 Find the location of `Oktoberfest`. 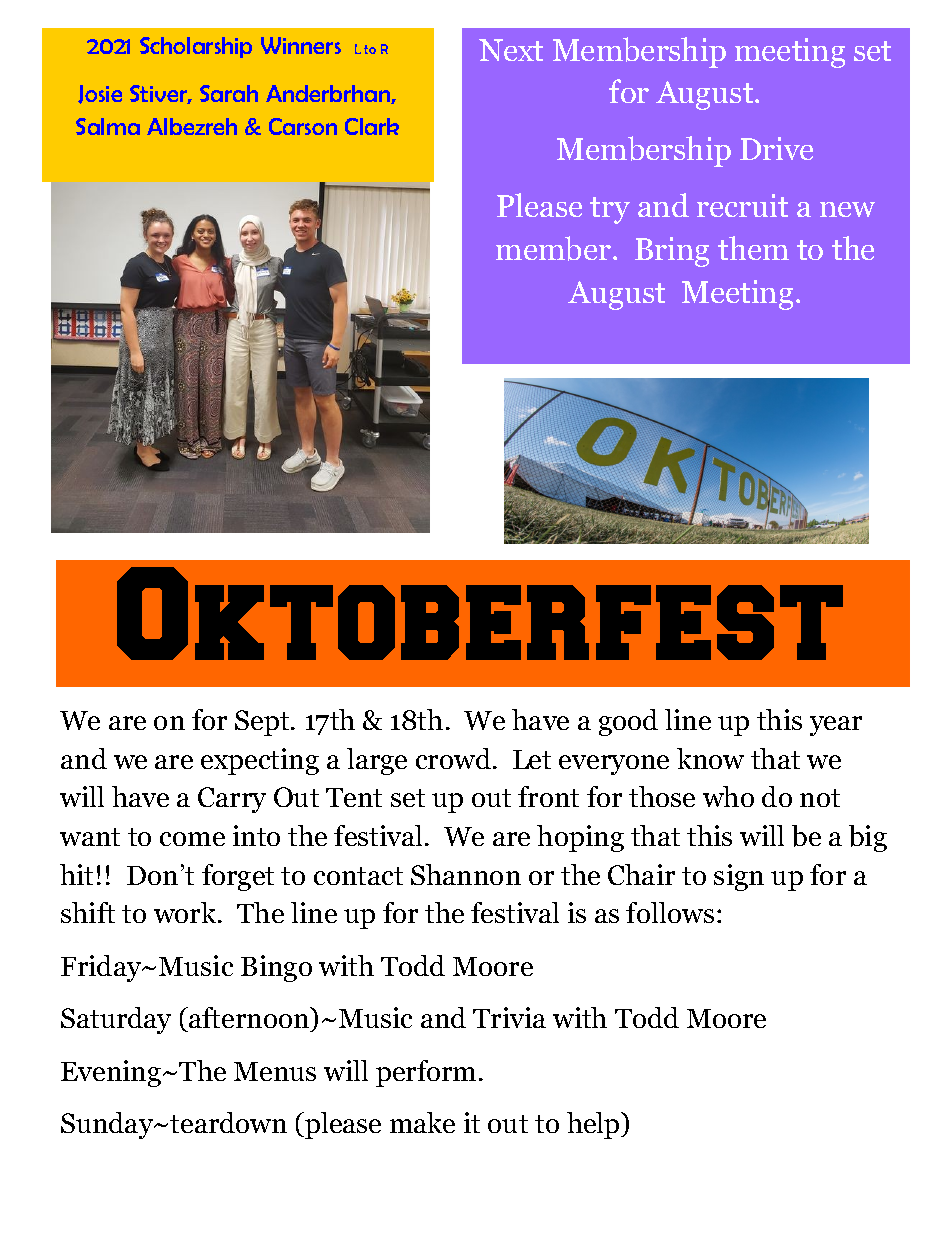

Oktoberfest is located at coordinates (480, 613).
